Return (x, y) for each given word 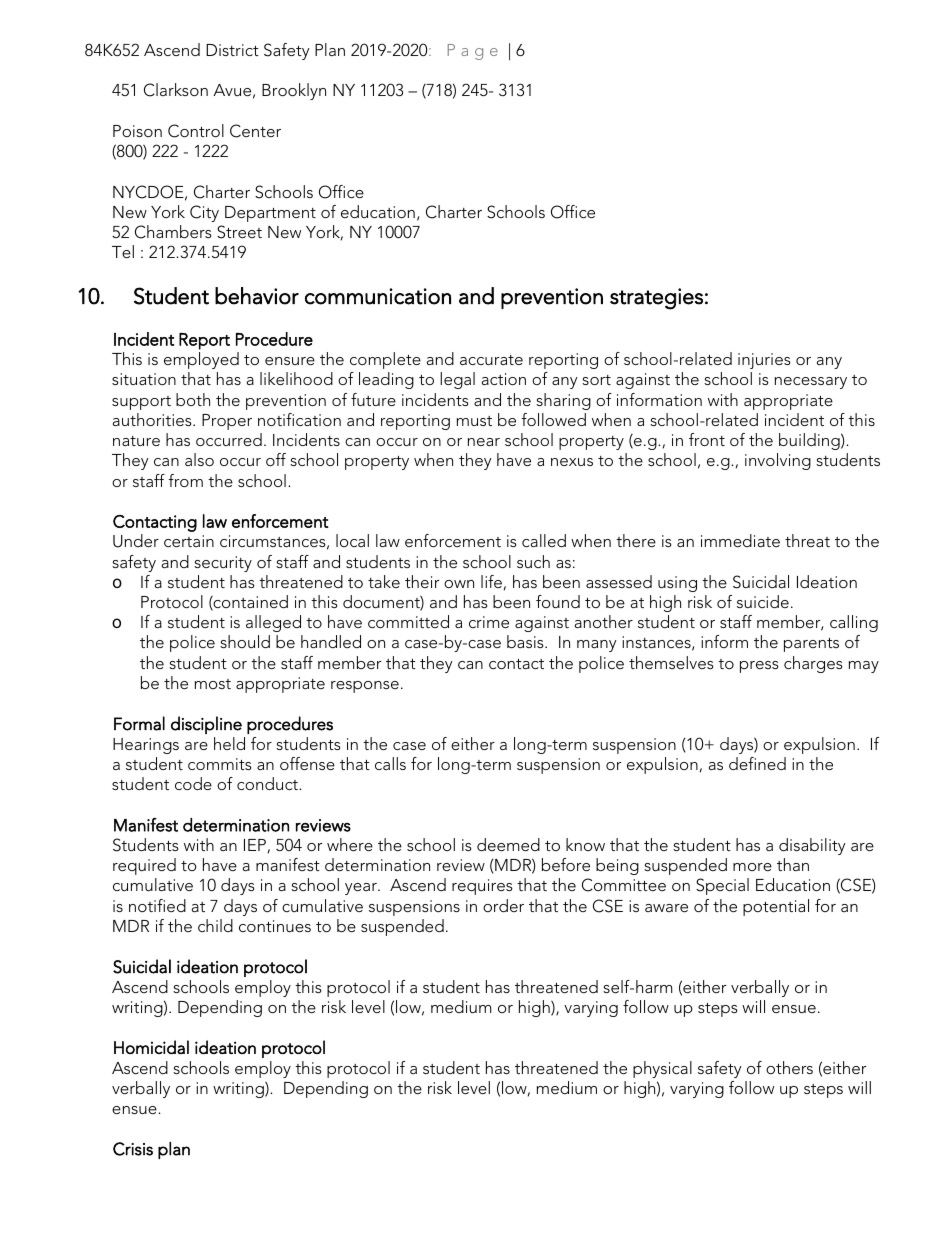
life (491, 581)
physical (662, 1069)
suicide (763, 601)
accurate (491, 360)
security (223, 564)
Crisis (133, 1149)
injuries (764, 361)
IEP (255, 845)
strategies (656, 299)
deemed (508, 844)
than (793, 864)
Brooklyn (294, 91)
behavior (257, 296)
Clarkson (176, 90)
